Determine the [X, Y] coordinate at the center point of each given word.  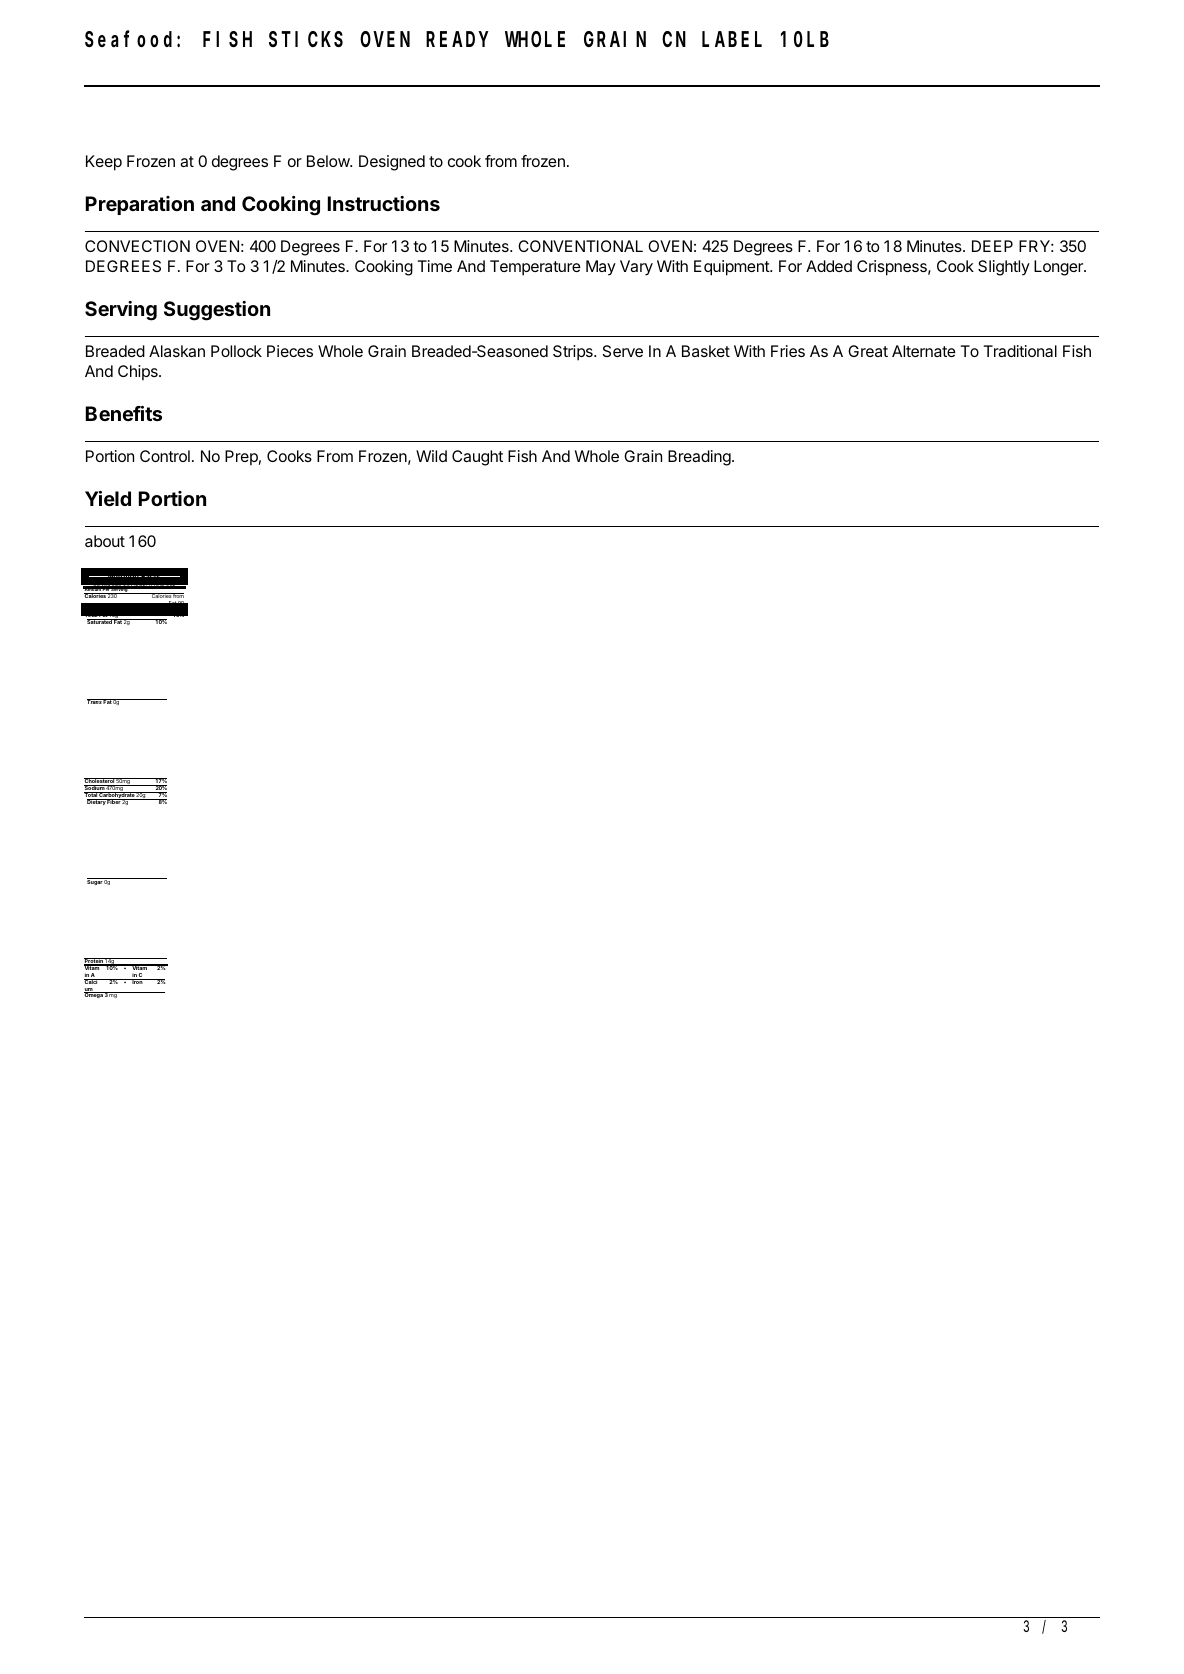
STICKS [306, 40]
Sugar [95, 881]
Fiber [114, 801]
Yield [108, 498]
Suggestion [217, 311]
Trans [95, 701]
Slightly [1004, 268]
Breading [700, 458]
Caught [477, 458]
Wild [431, 456]
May [601, 268]
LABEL [732, 40]
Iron [137, 981]
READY [457, 40]
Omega [94, 995]
